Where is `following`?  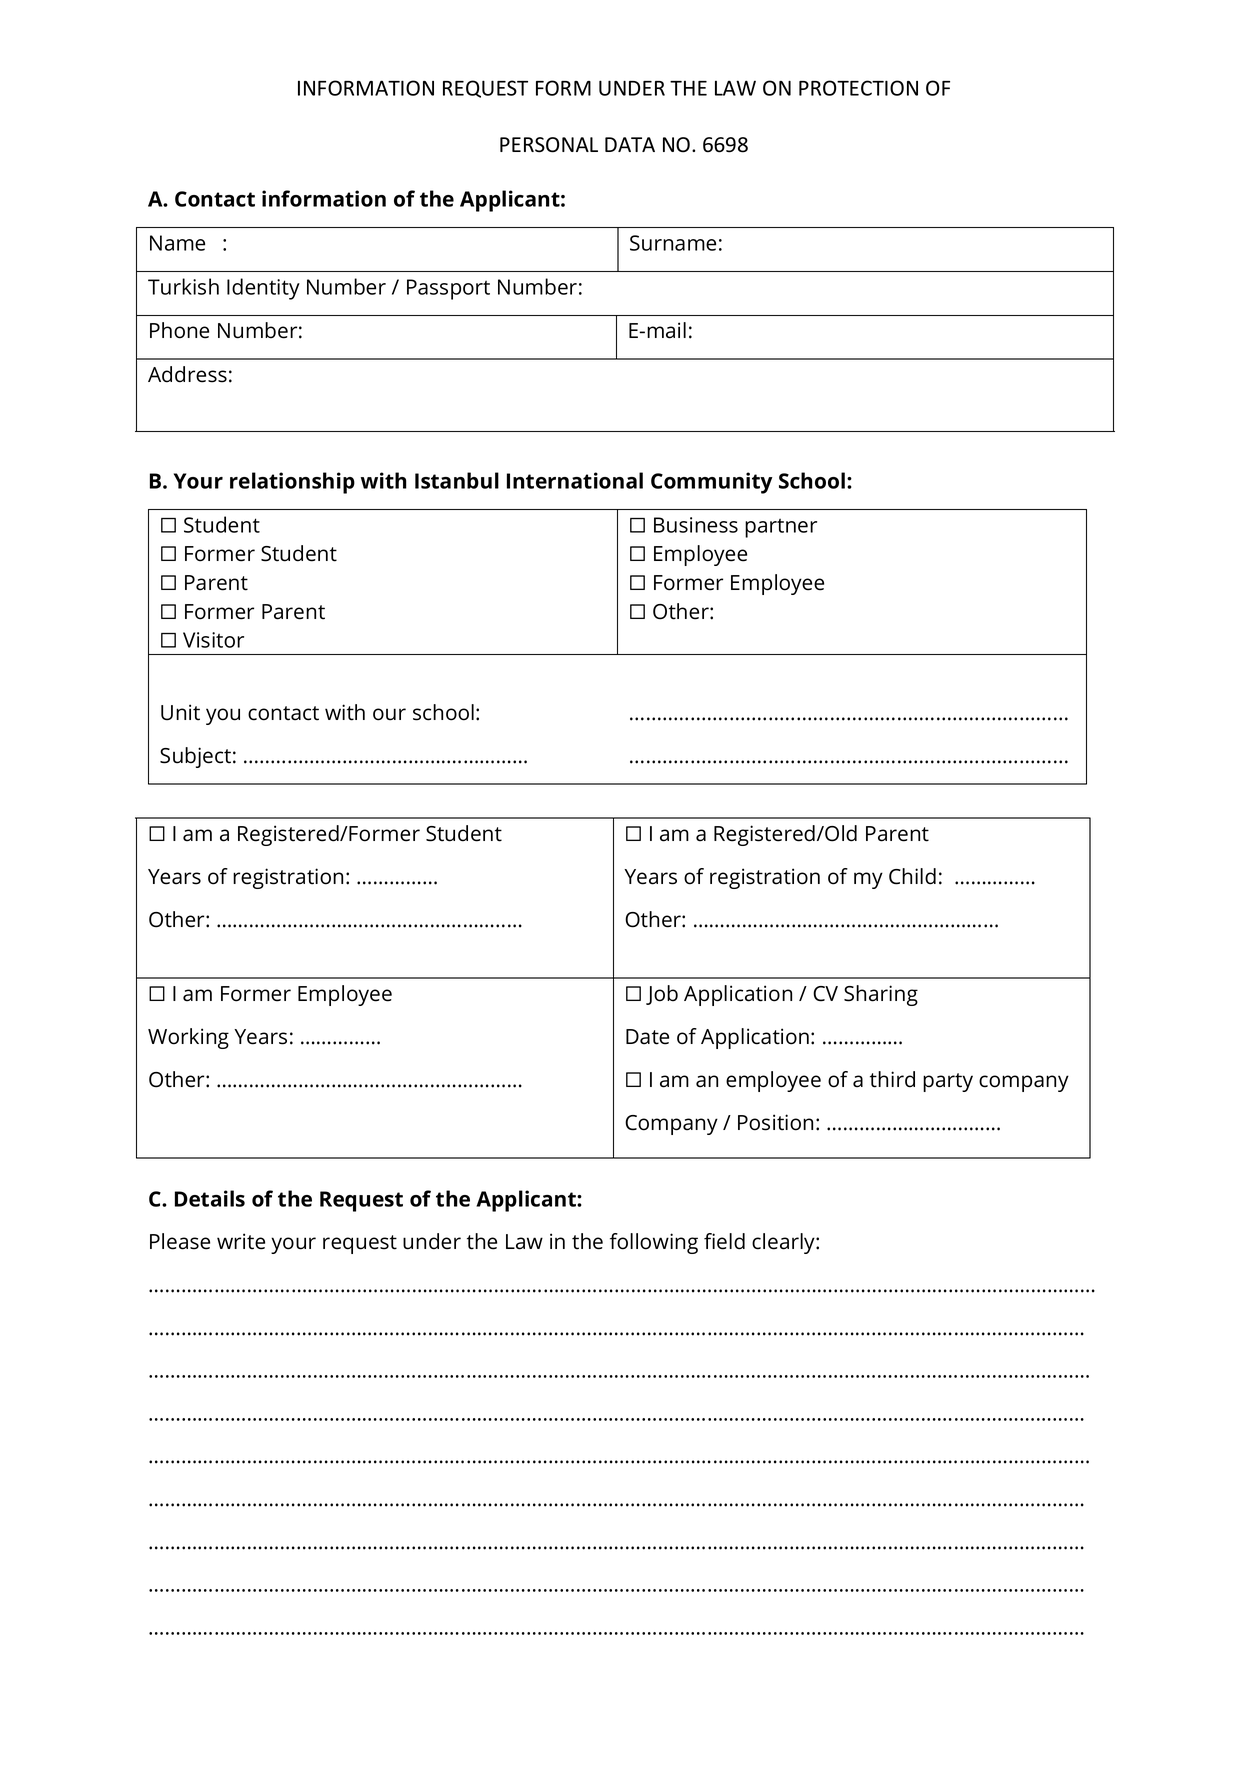
following is located at coordinates (654, 1243).
